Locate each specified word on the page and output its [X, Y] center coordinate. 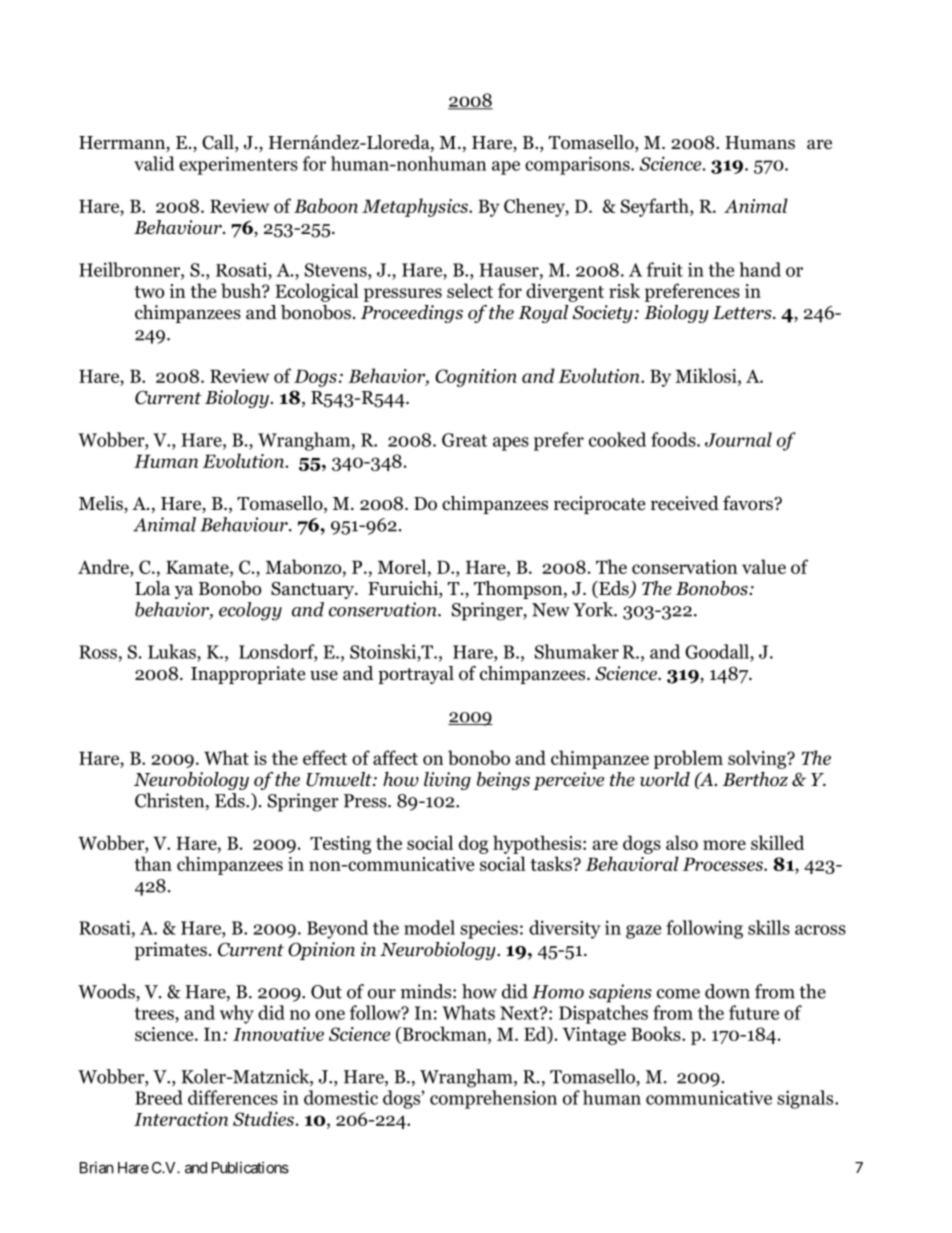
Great [464, 440]
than [153, 863]
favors [748, 503]
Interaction [181, 1119]
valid [154, 163]
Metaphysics [416, 207]
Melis [102, 504]
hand [760, 269]
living [447, 781]
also [682, 842]
